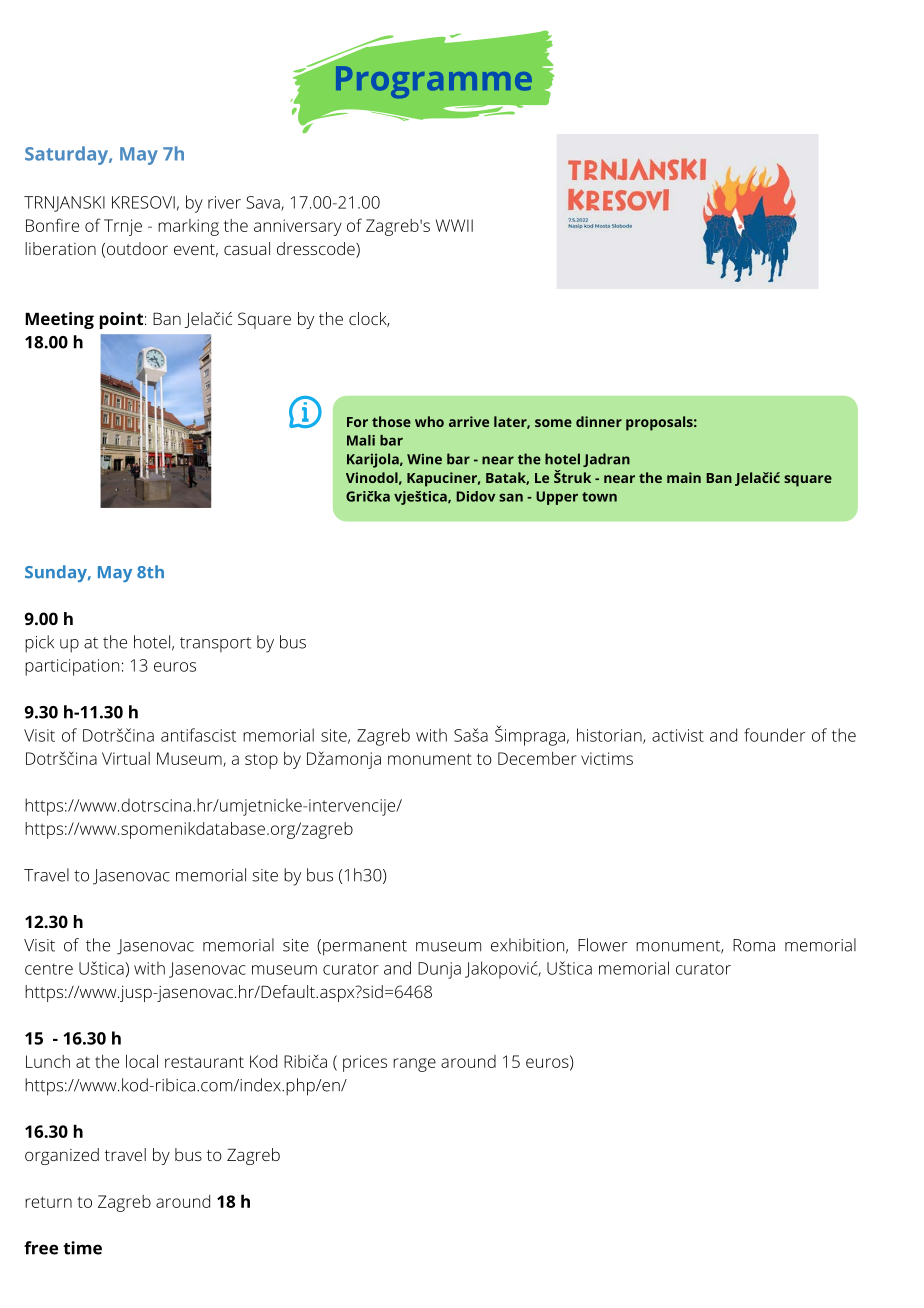 The width and height of the screenshot is (924, 1308). What do you see at coordinates (434, 82) in the screenshot?
I see `Programme` at bounding box center [434, 82].
